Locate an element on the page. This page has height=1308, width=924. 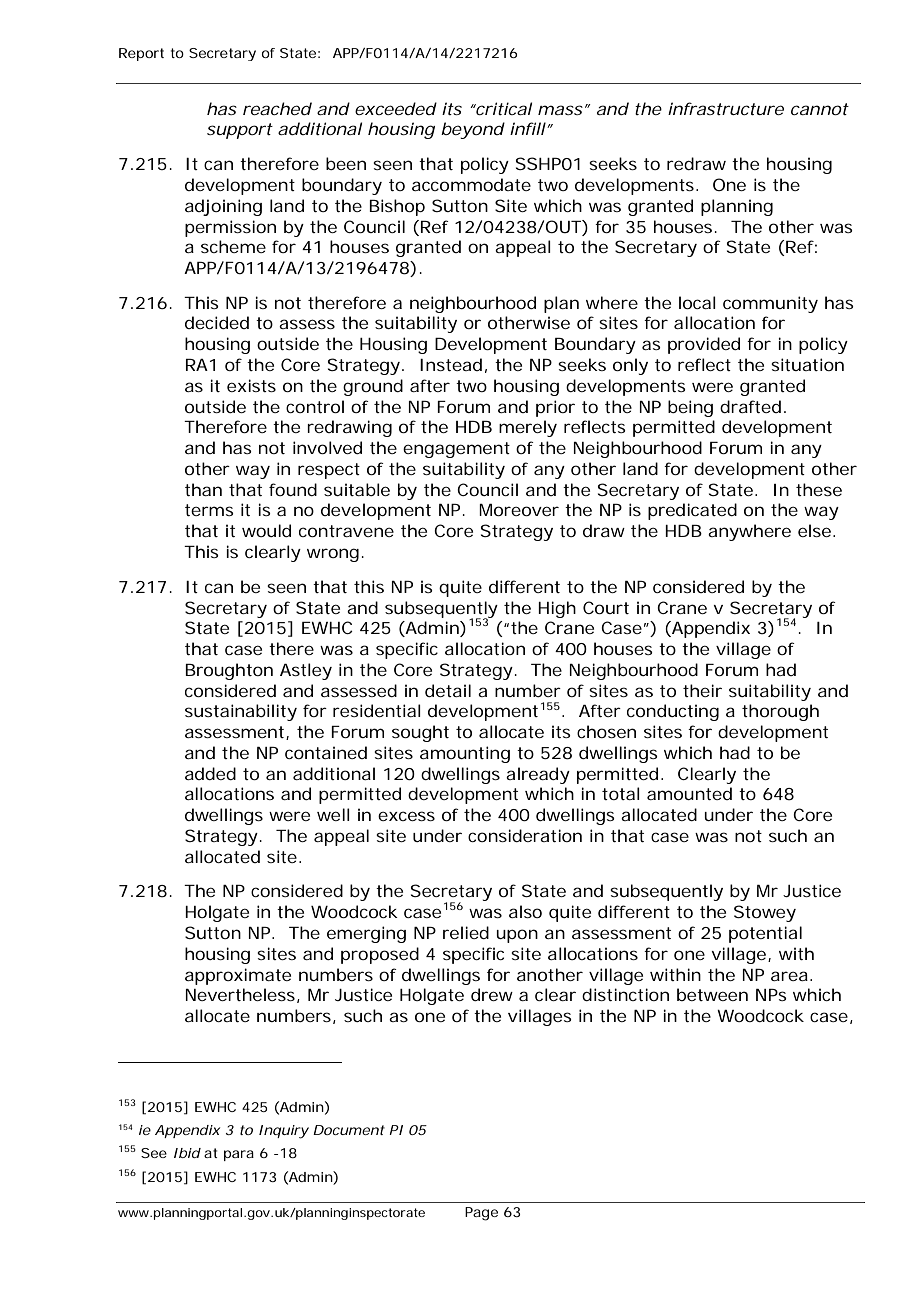
para is located at coordinates (239, 1155).
